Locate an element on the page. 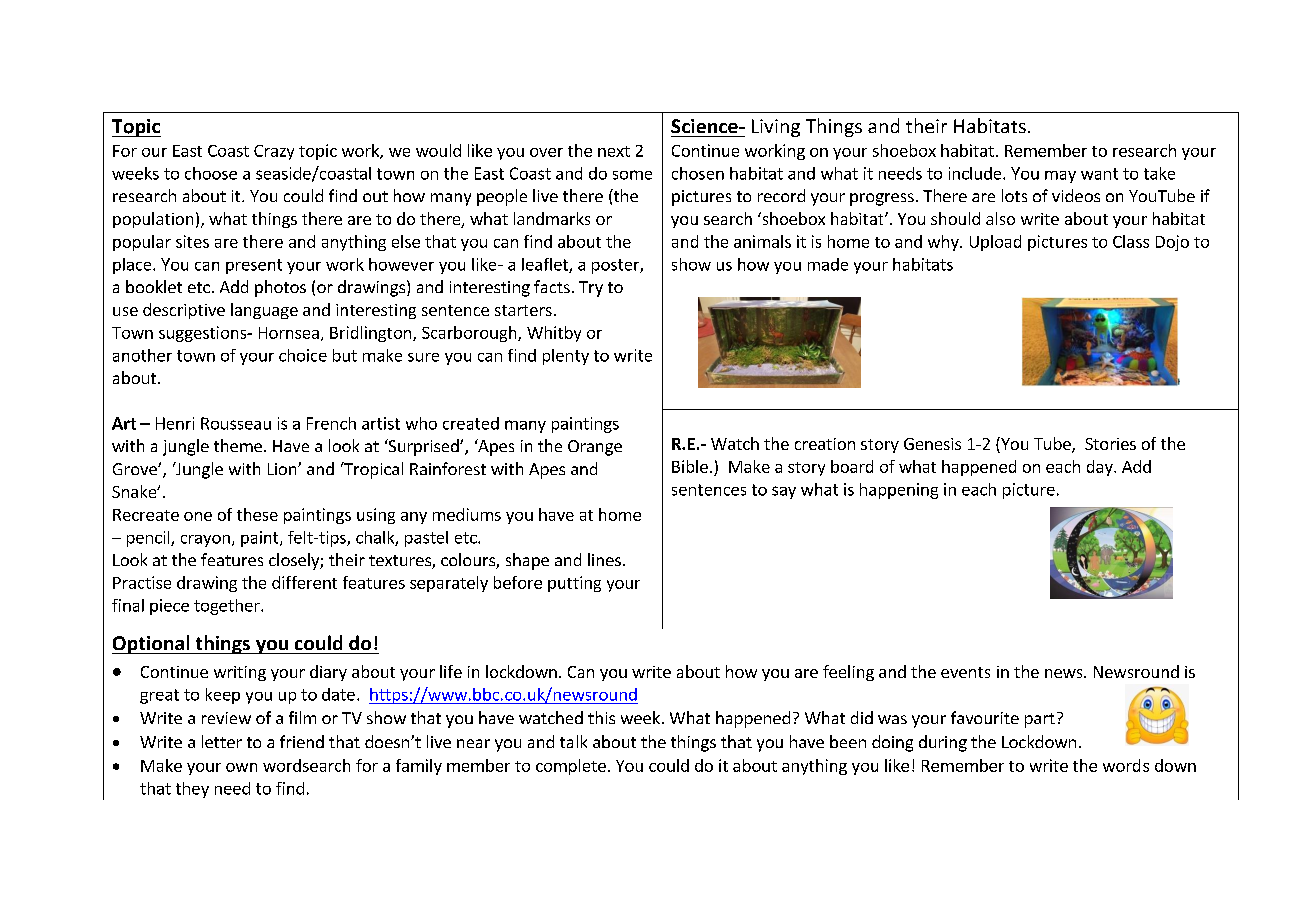 This image has width=1308, height=924. happening is located at coordinates (899, 491).
